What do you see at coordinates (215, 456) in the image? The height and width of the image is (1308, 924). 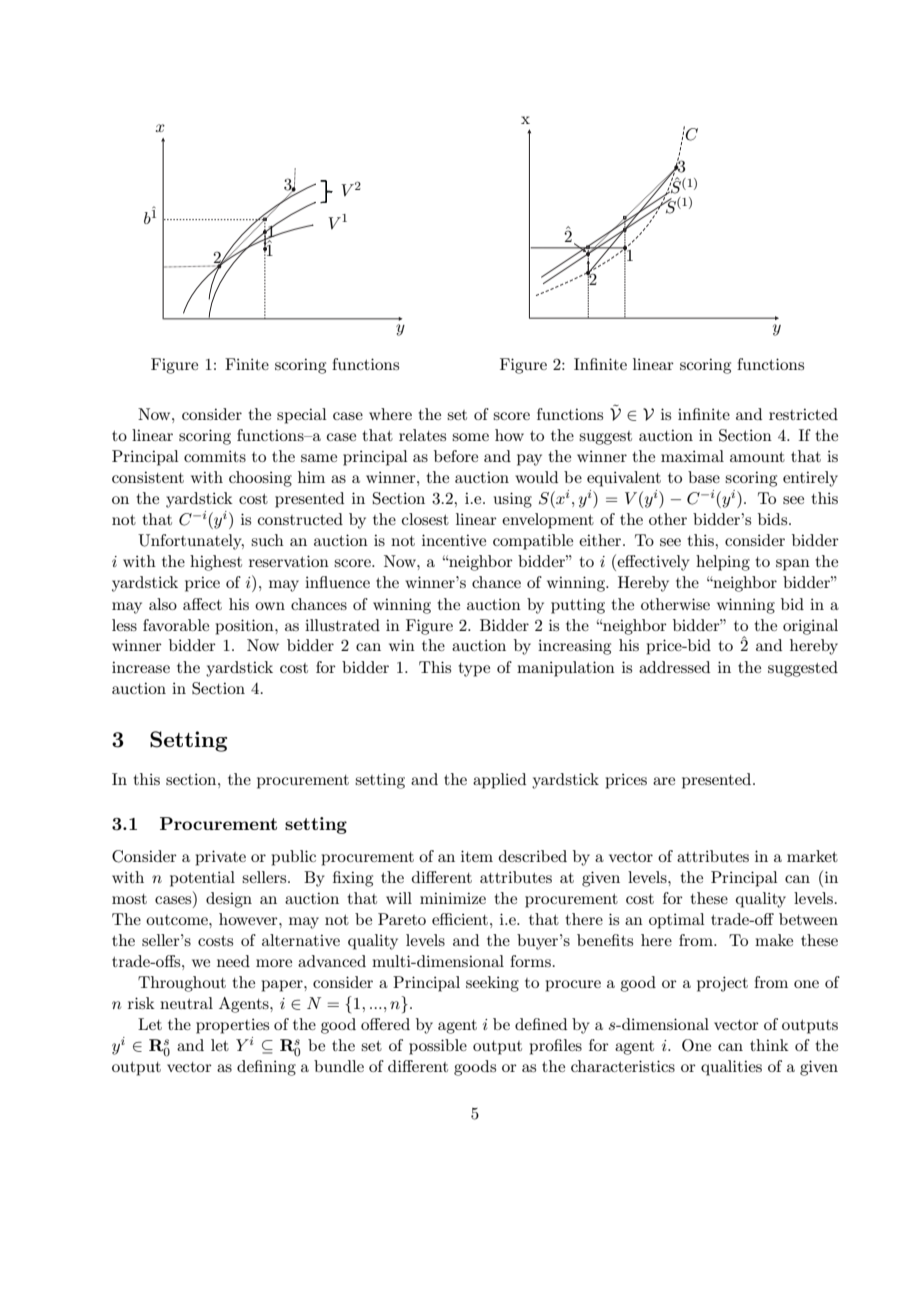 I see `commits` at bounding box center [215, 456].
